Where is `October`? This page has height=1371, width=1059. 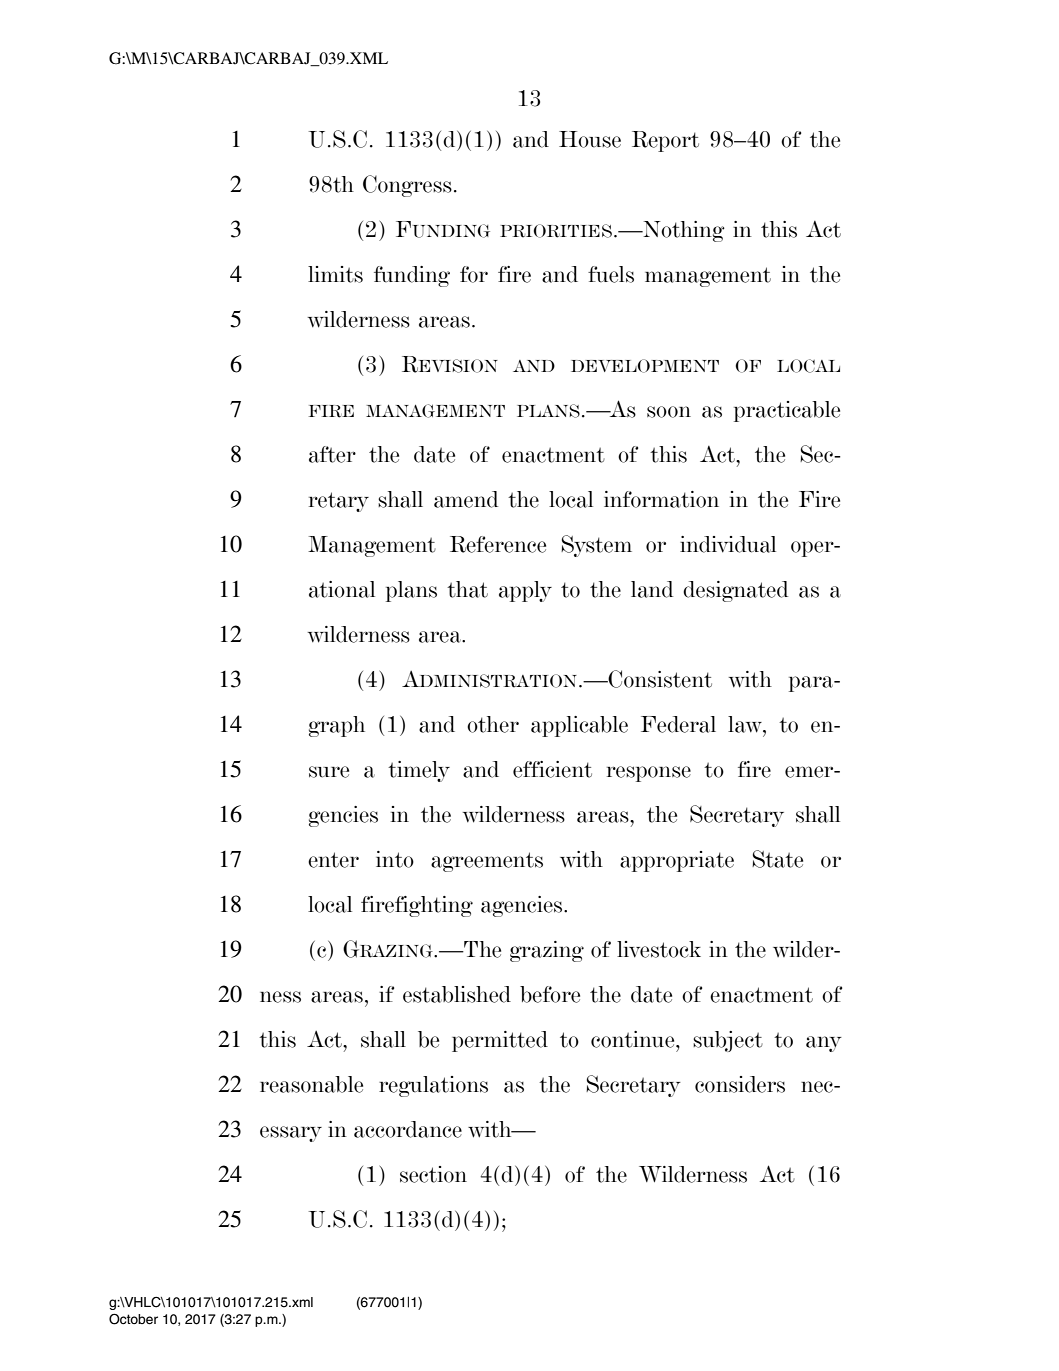 October is located at coordinates (133, 1319).
